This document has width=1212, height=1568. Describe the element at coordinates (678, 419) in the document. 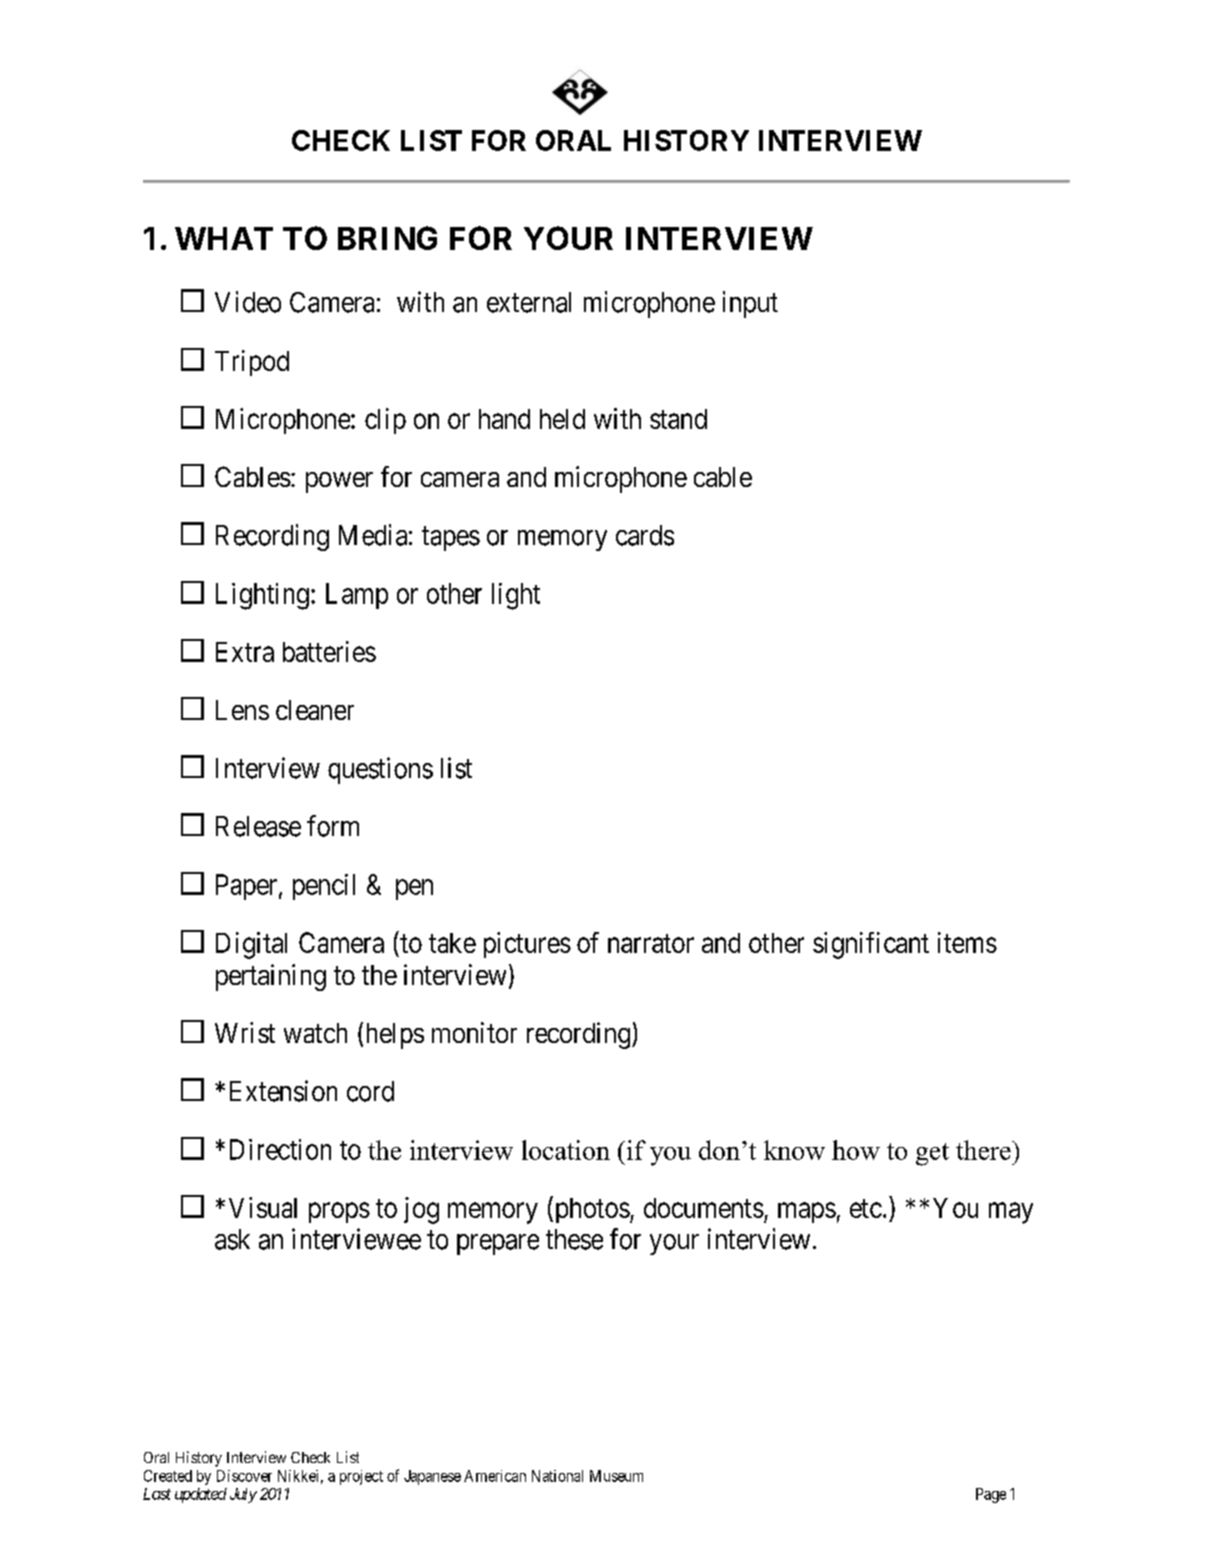

I see `stand` at that location.
